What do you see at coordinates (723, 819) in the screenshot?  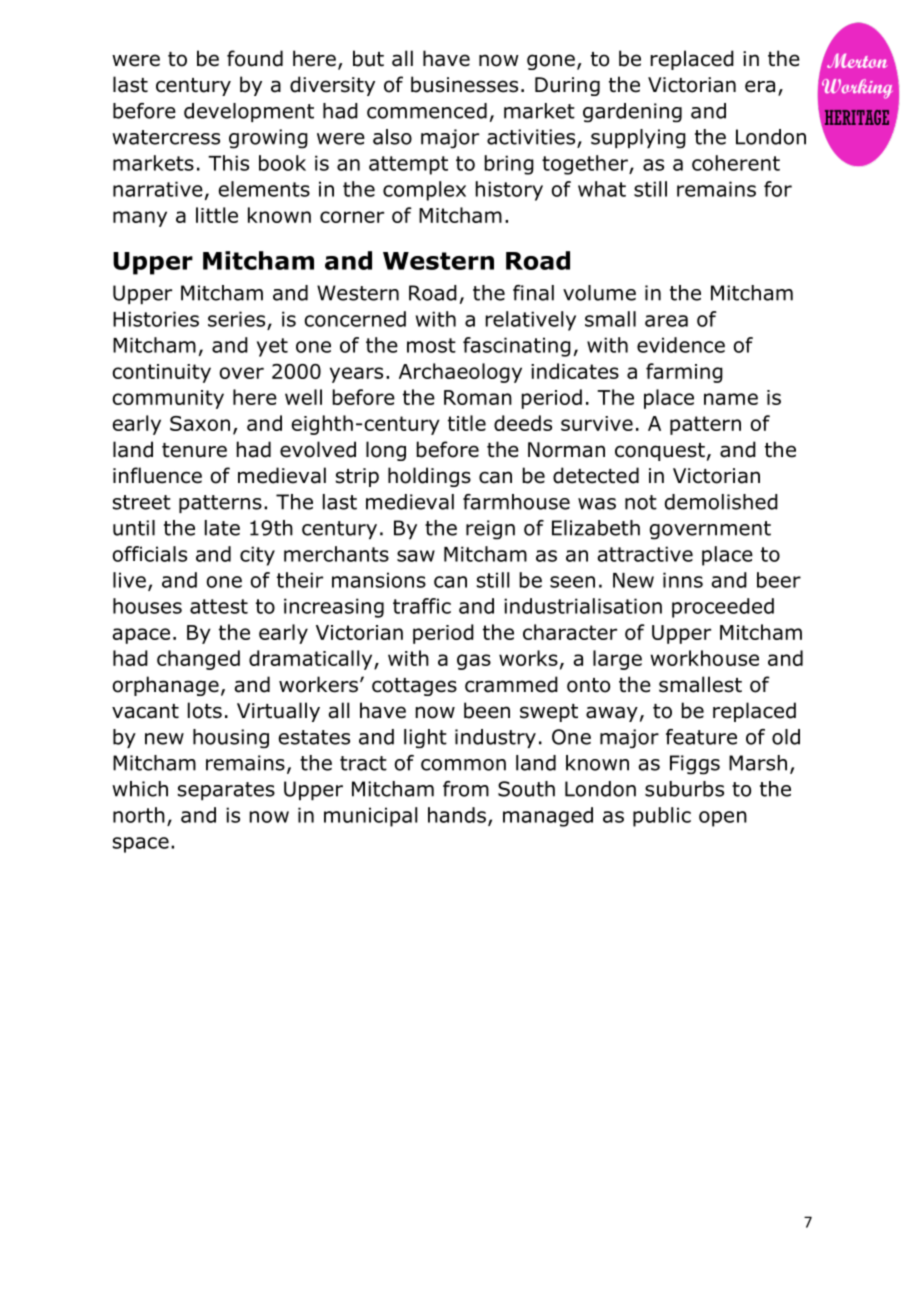 I see `open` at bounding box center [723, 819].
